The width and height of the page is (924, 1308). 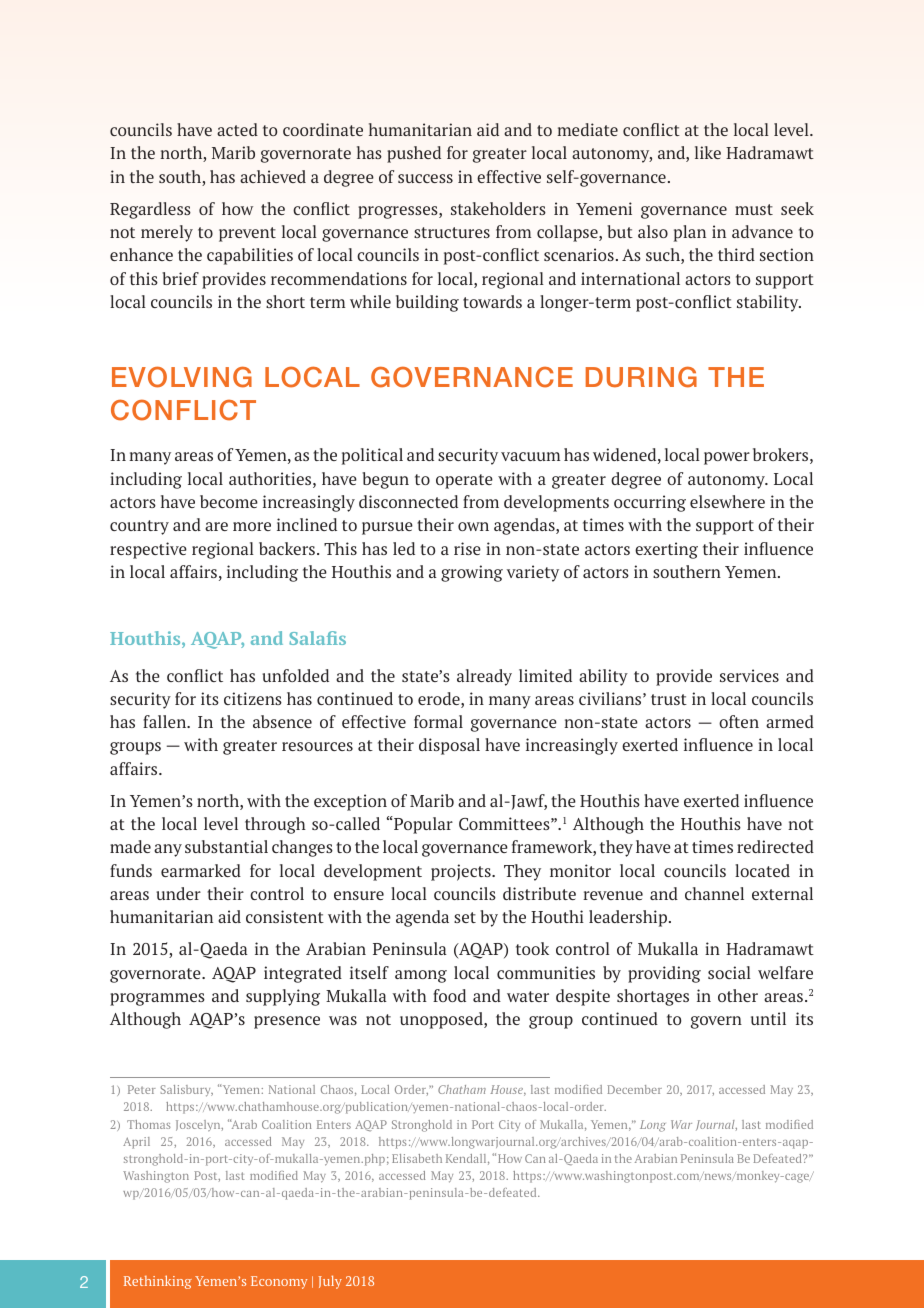 What do you see at coordinates (473, 526) in the page?
I see `own` at bounding box center [473, 526].
